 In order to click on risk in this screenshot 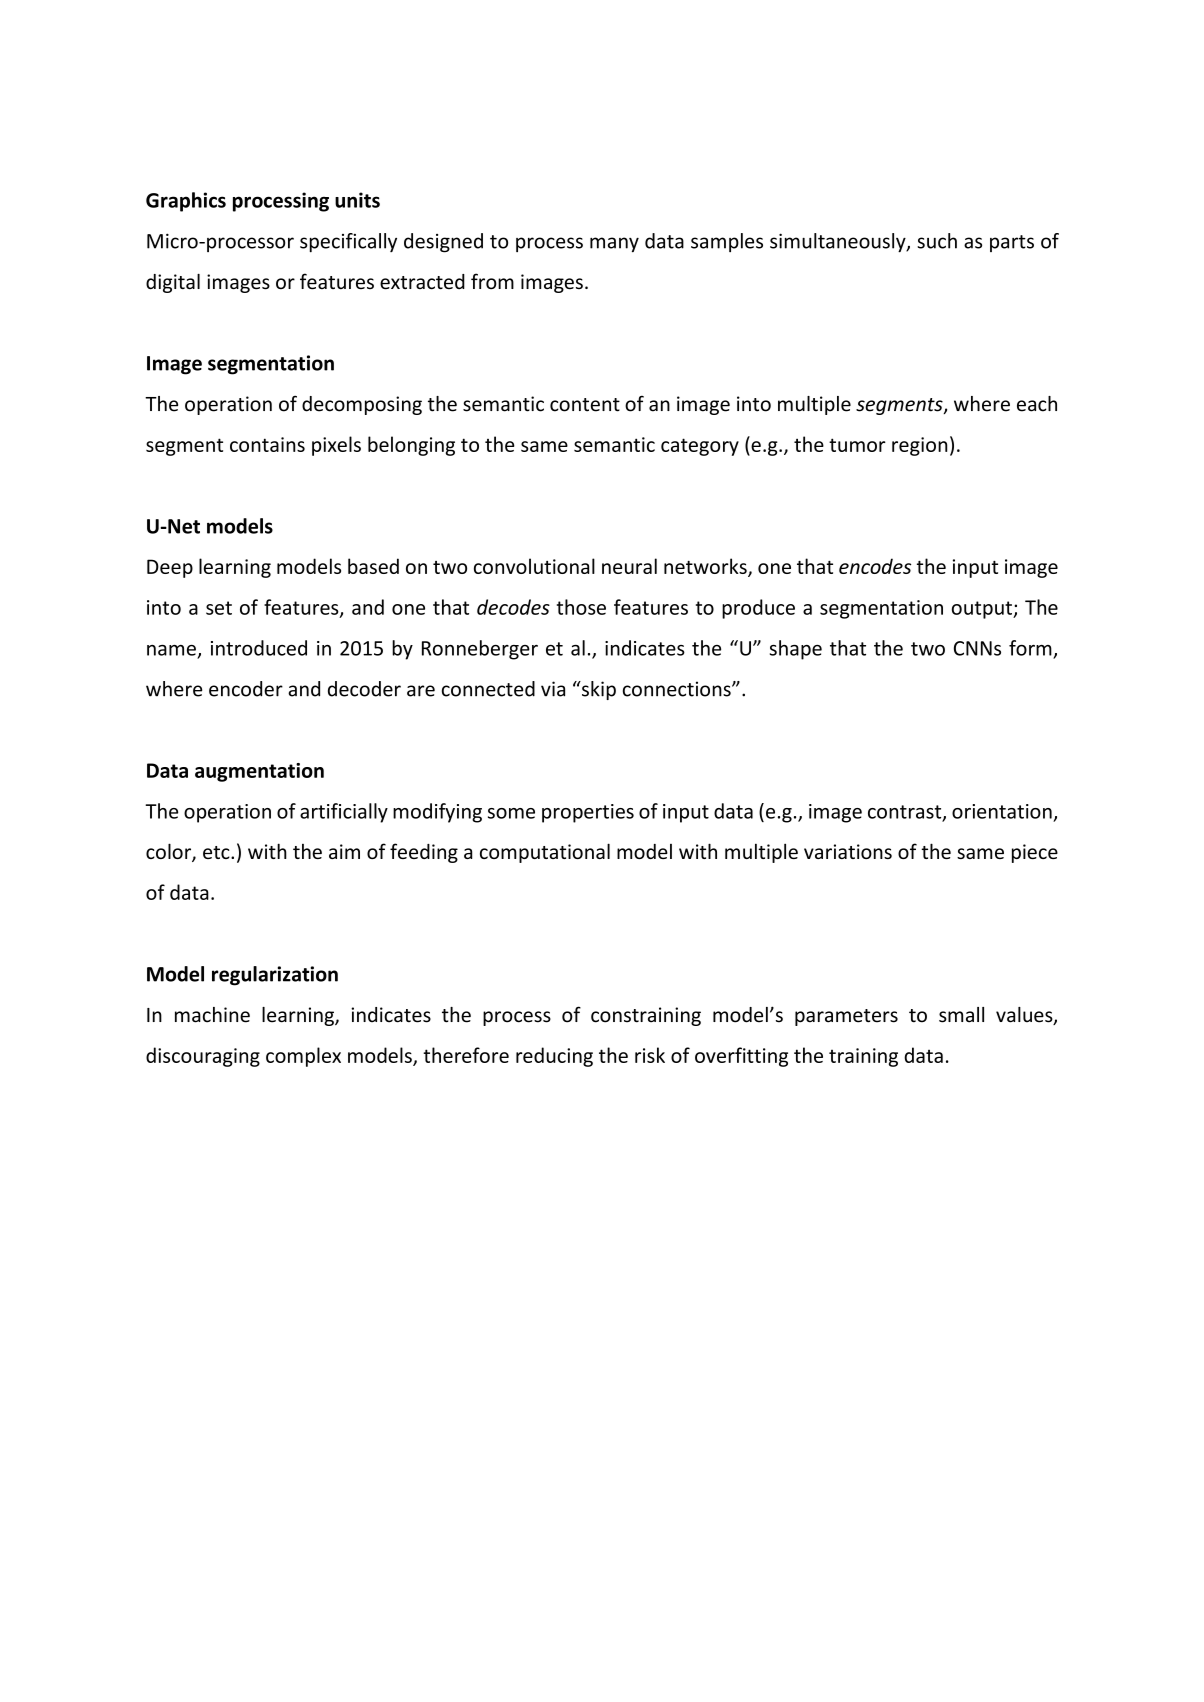, I will do `click(650, 1055)`.
